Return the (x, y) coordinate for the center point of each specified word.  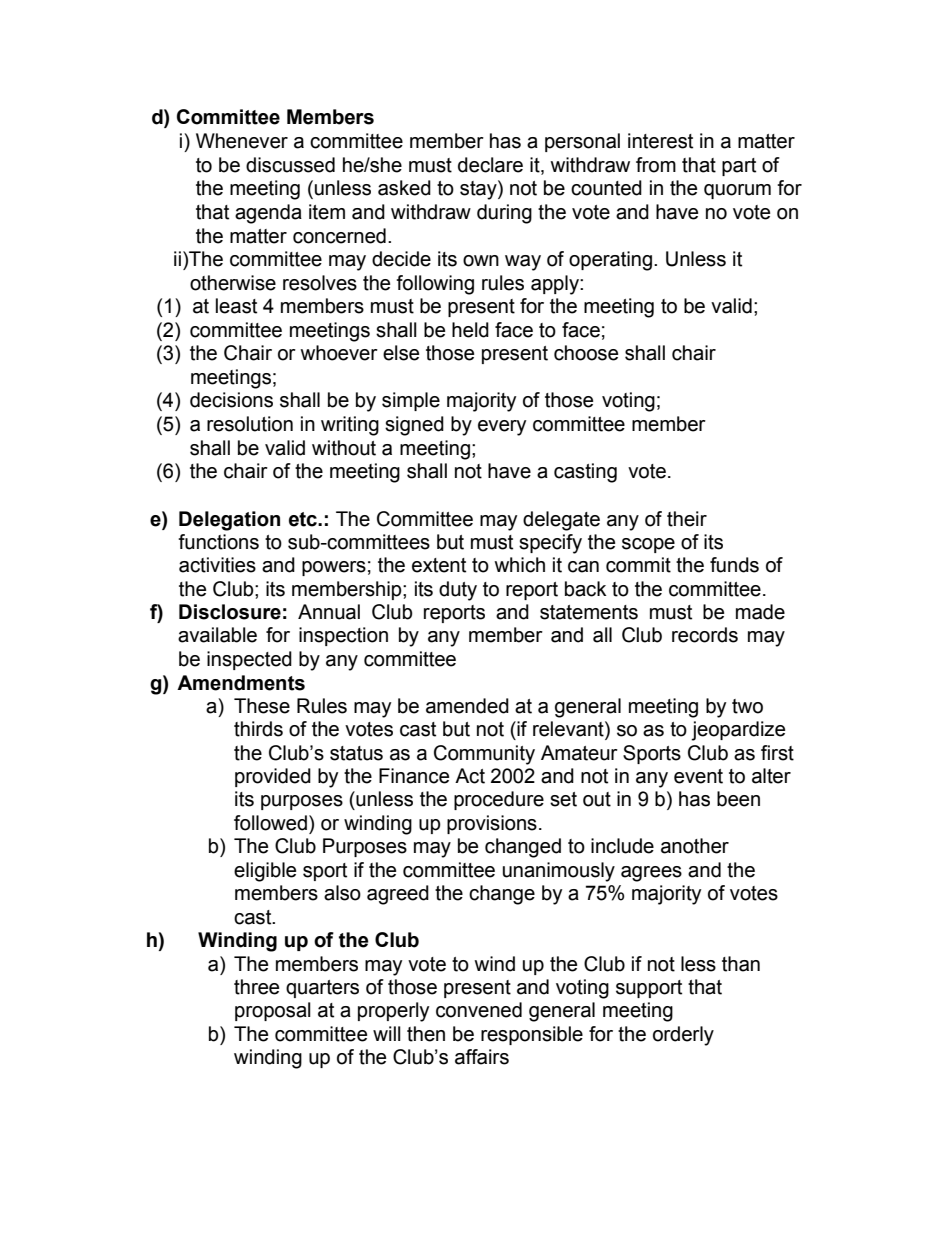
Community (484, 755)
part (739, 167)
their (687, 519)
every (502, 428)
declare (490, 165)
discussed (290, 165)
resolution (250, 424)
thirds (258, 729)
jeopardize (738, 731)
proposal (273, 1011)
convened (479, 1010)
